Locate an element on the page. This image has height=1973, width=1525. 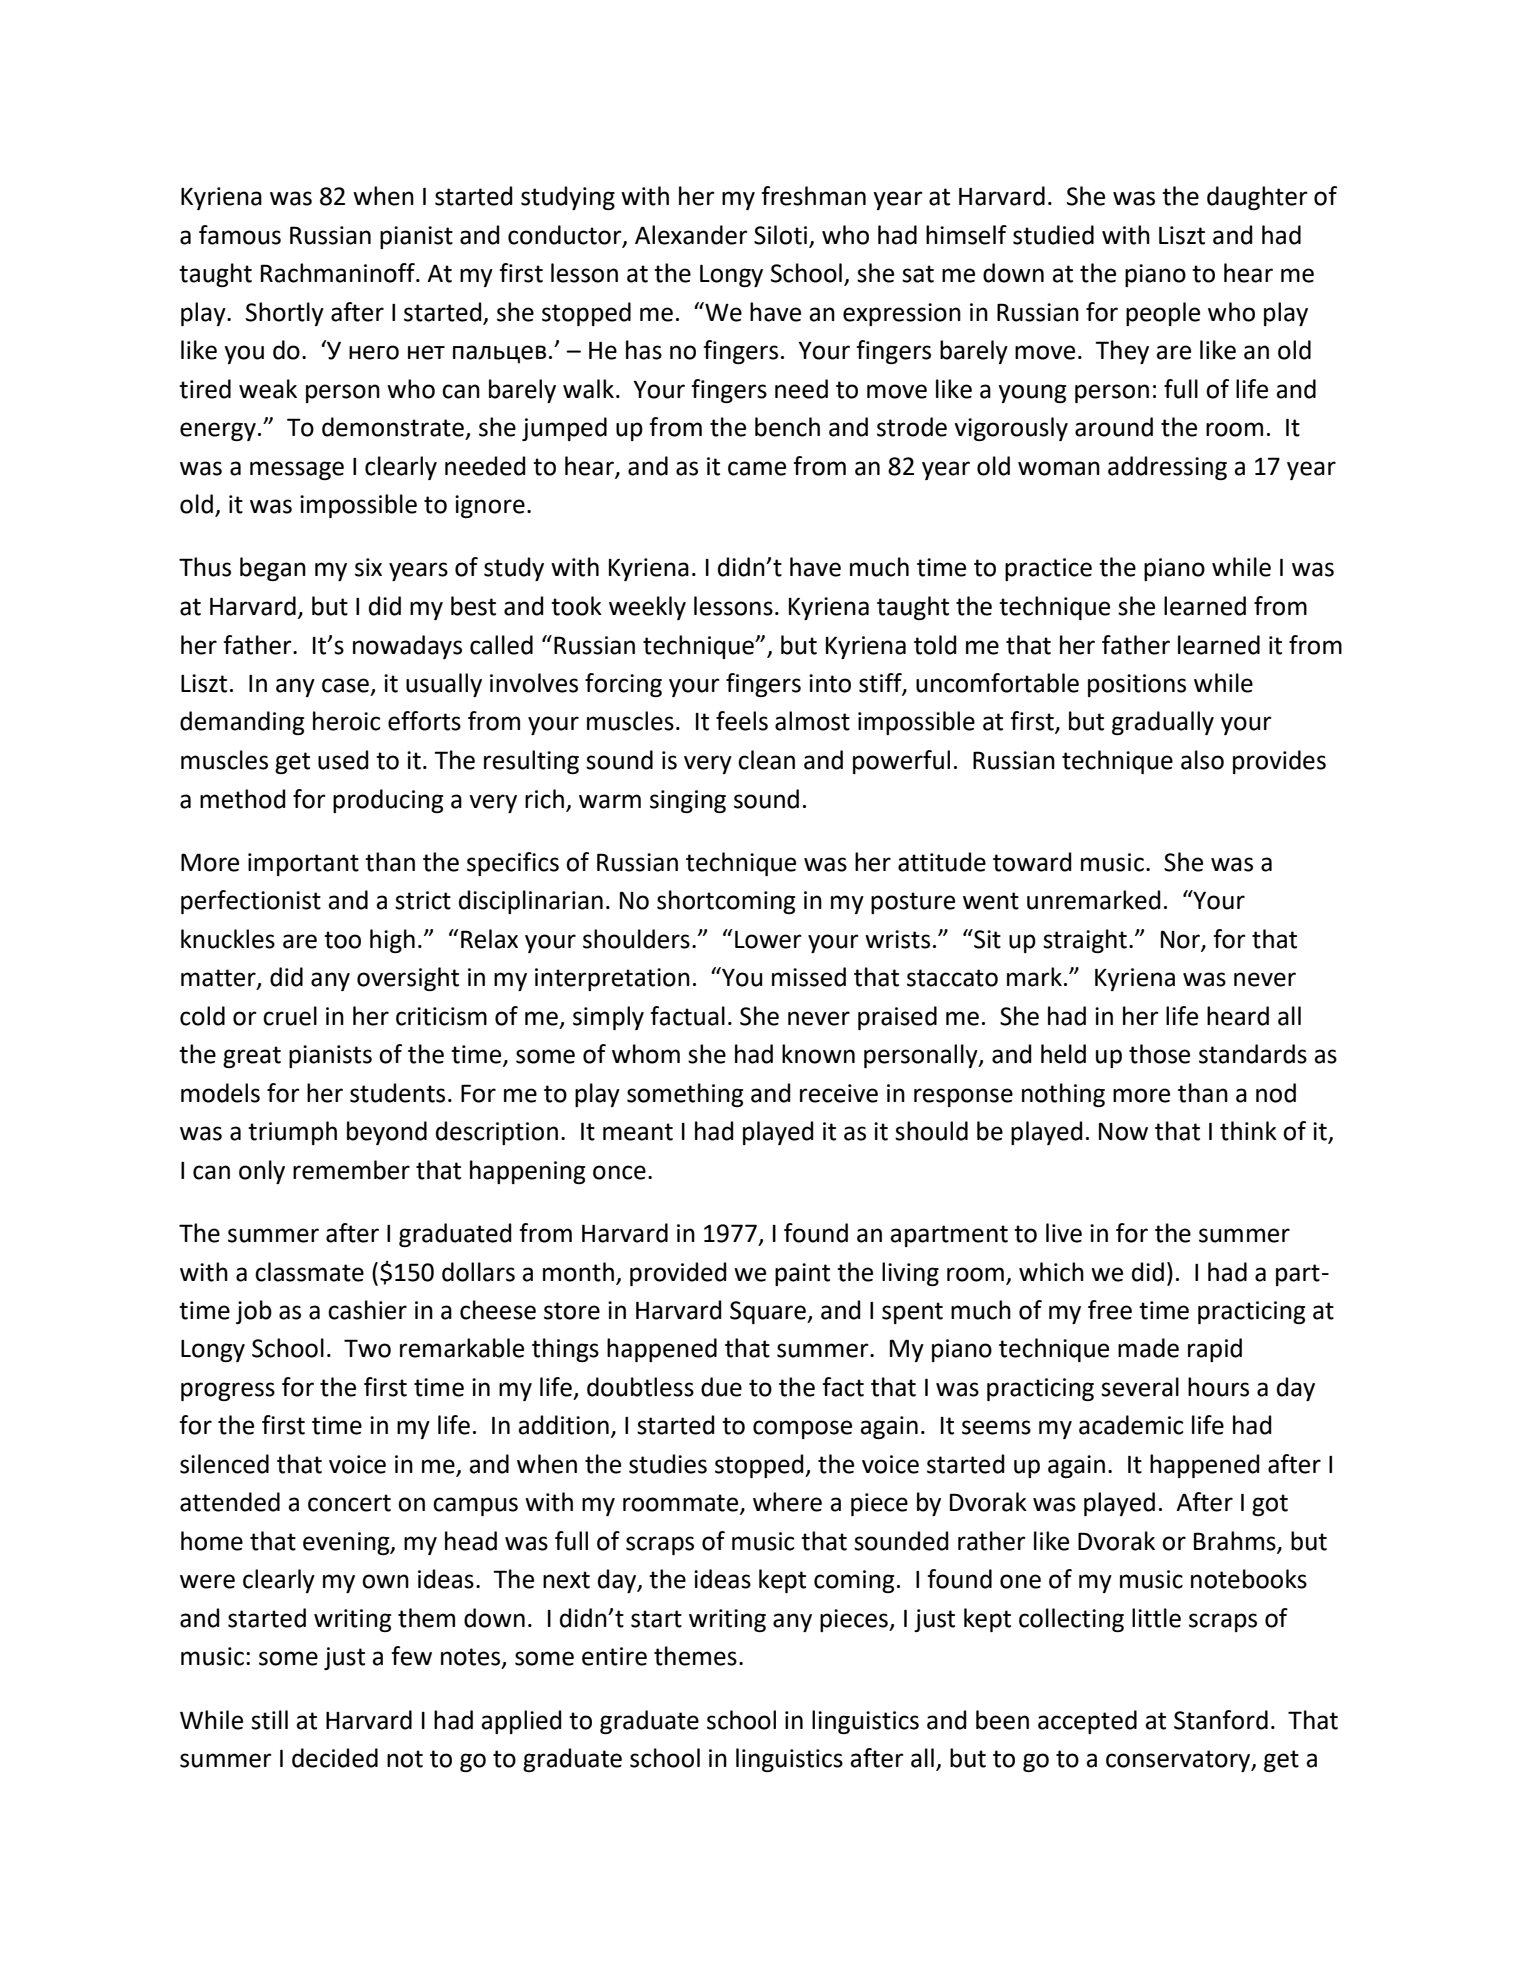
entire is located at coordinates (614, 1656).
